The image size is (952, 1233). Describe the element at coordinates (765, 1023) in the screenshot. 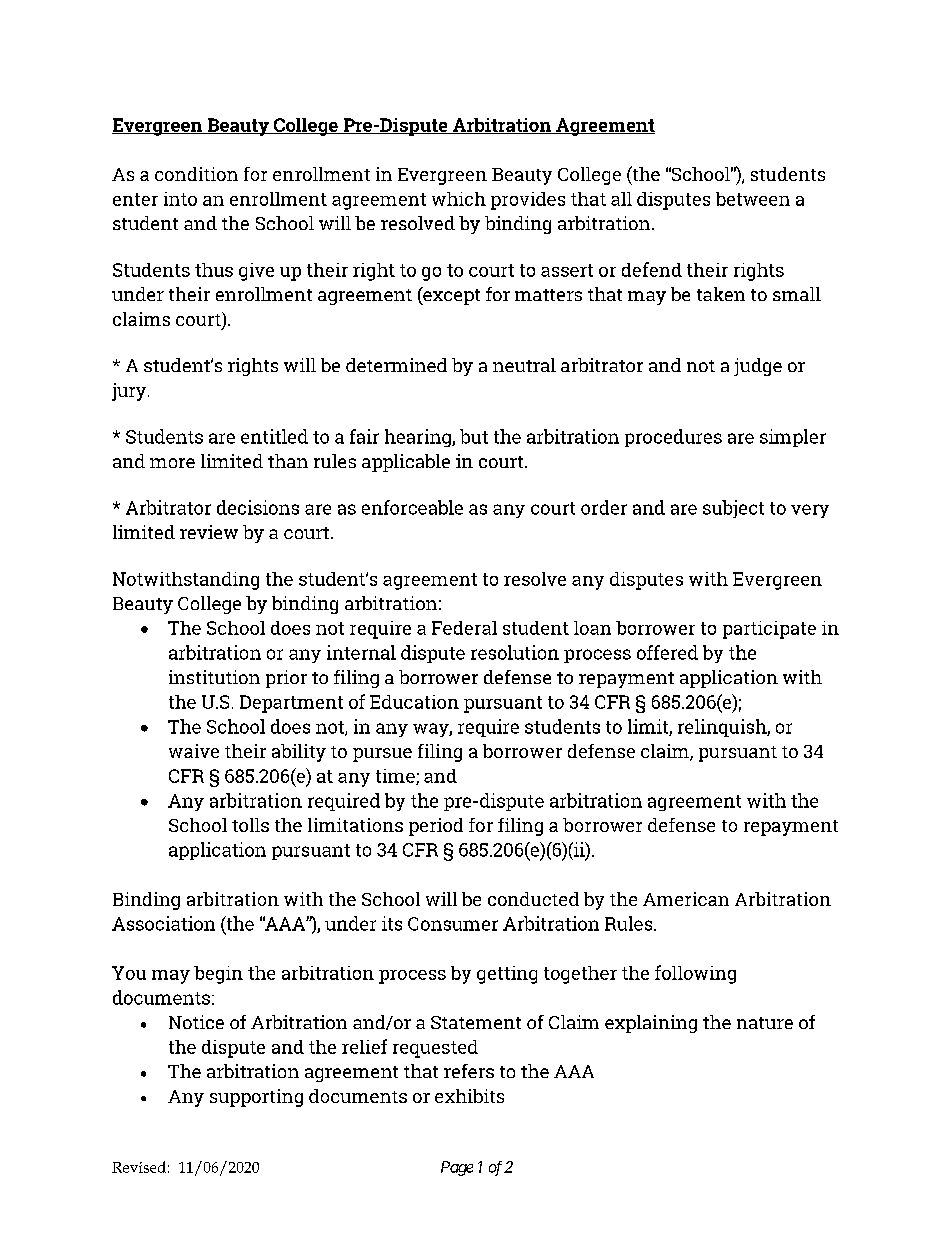

I see `nature` at that location.
